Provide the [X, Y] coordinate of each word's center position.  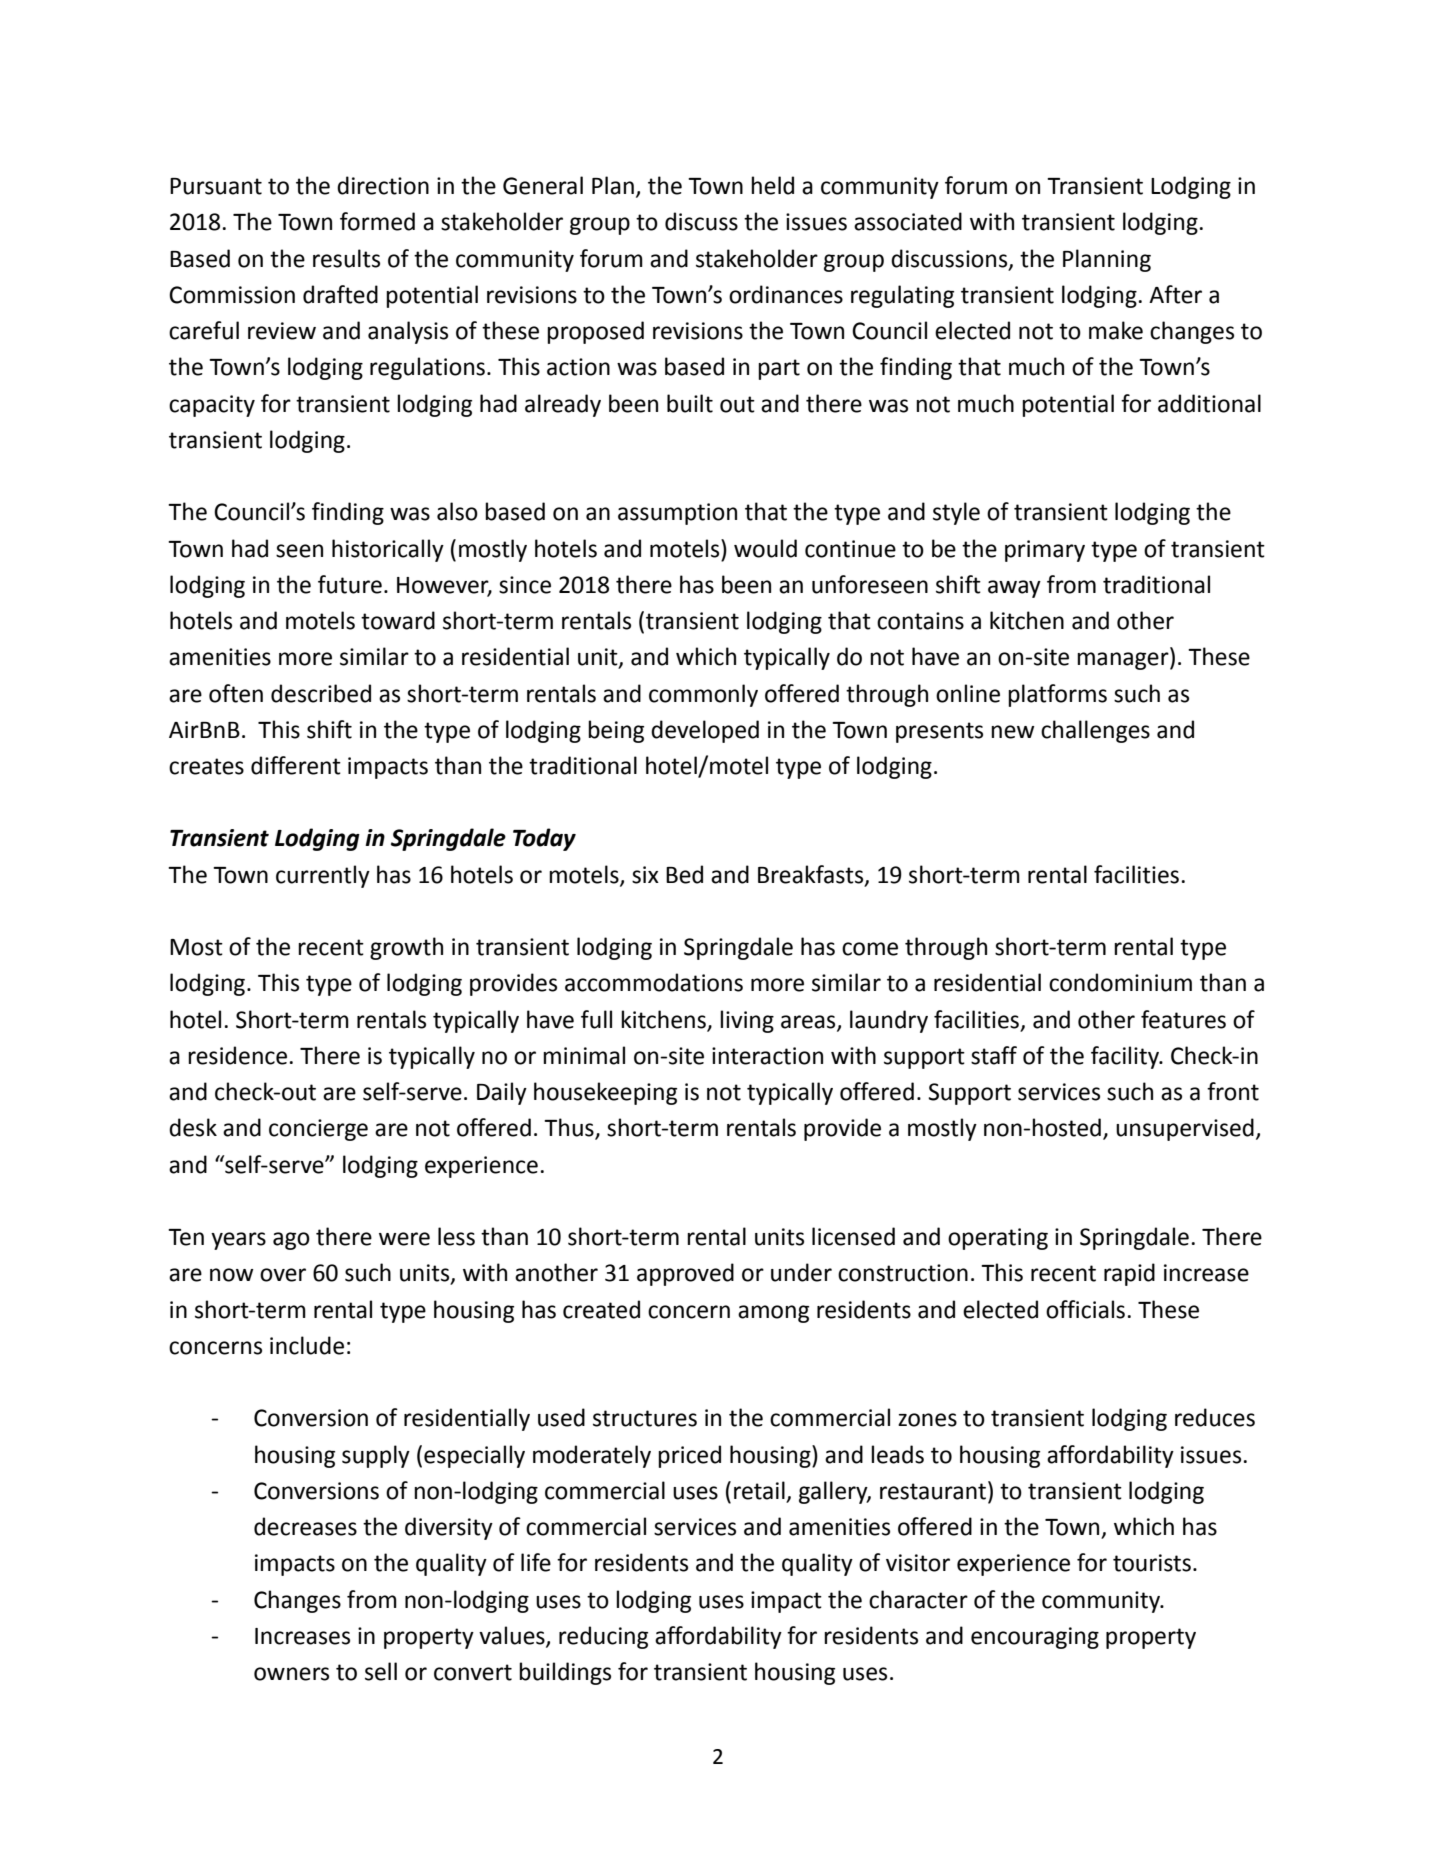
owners [291, 1674]
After [1175, 294]
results [346, 258]
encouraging [1035, 1638]
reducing [603, 1637]
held [772, 185]
